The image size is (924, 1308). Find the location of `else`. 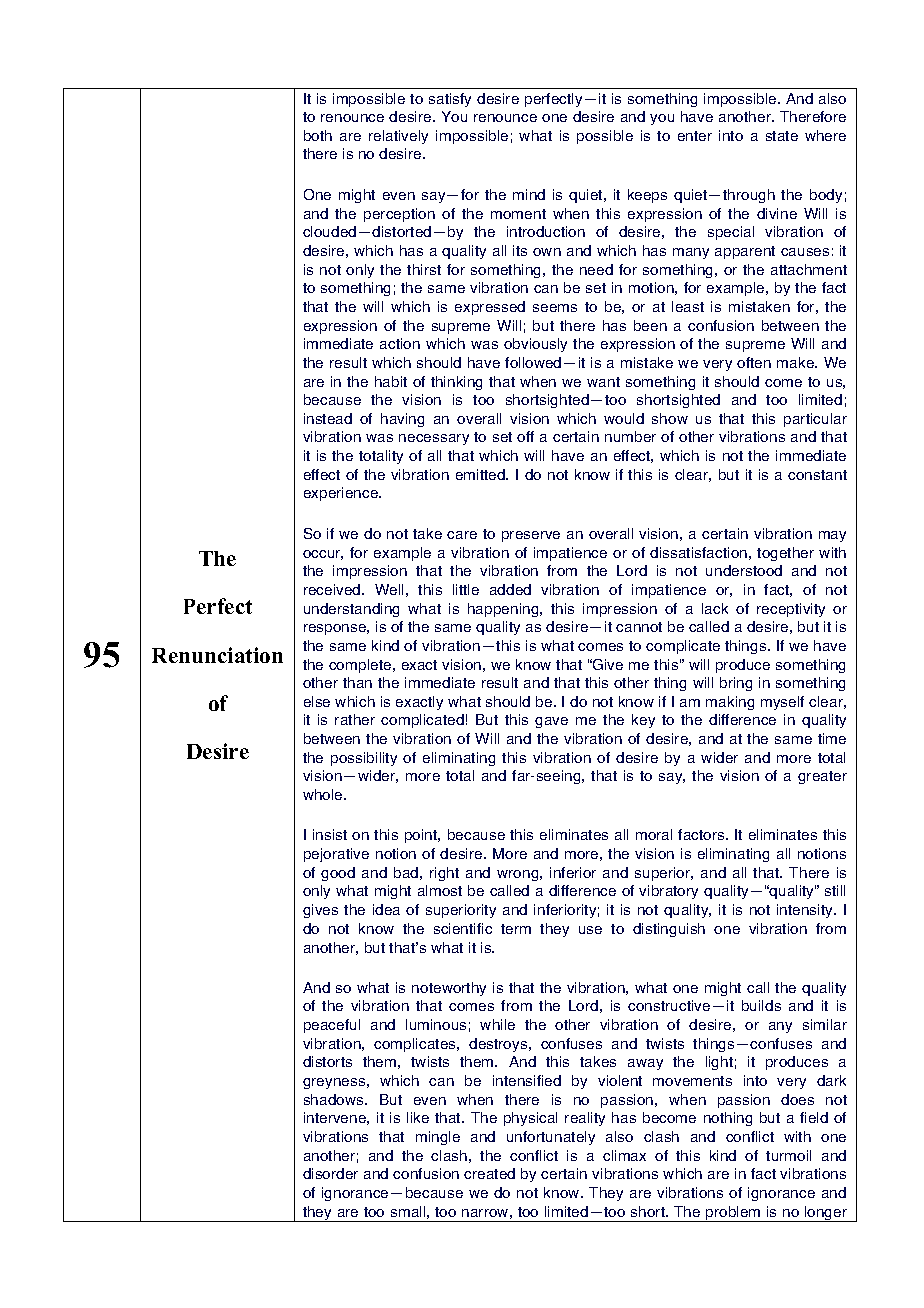

else is located at coordinates (317, 701).
